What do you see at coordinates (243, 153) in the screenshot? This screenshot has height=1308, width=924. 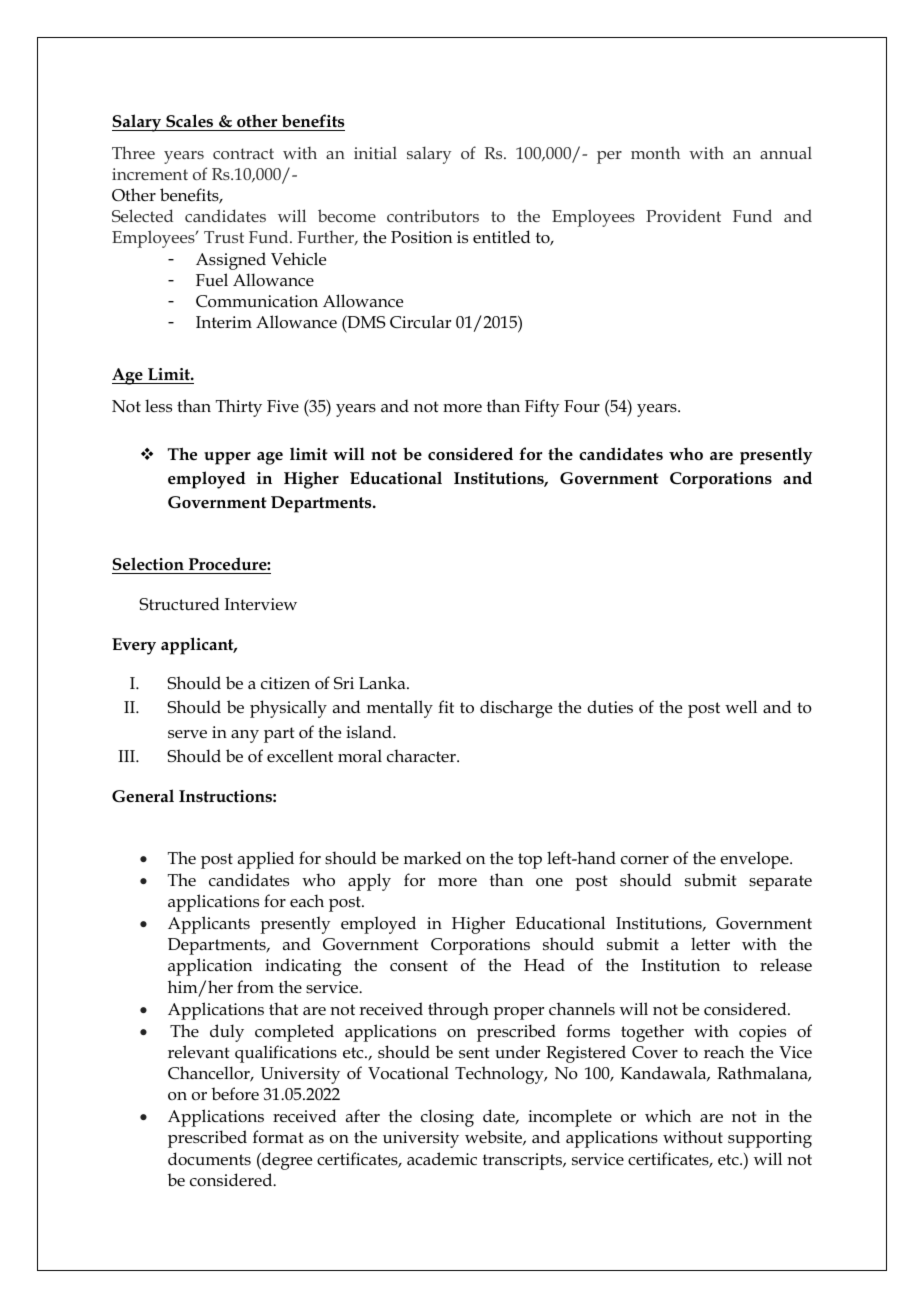 I see `contract` at bounding box center [243, 153].
